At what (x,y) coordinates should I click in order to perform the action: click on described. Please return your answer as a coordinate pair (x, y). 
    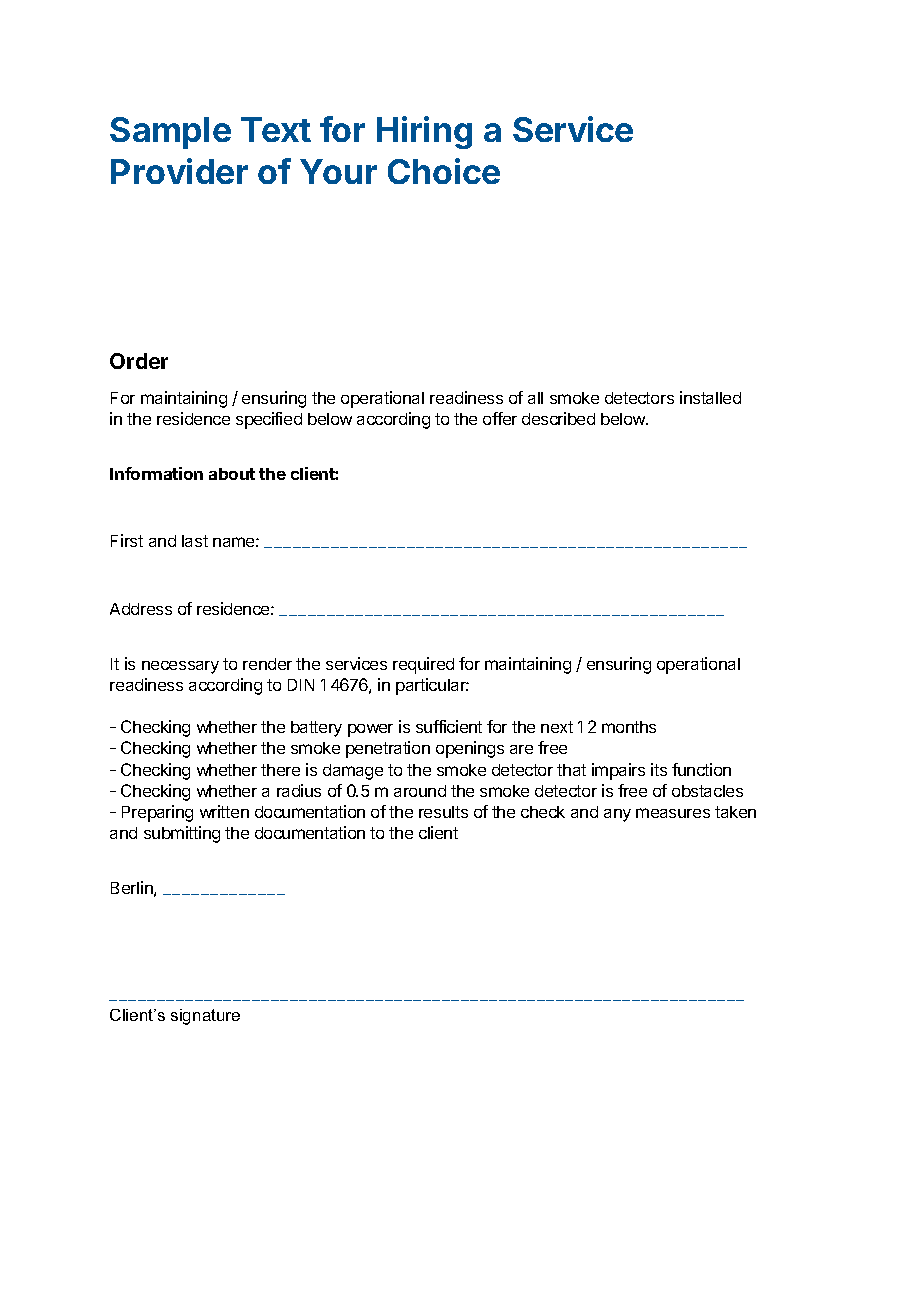
    Looking at the image, I should click on (558, 418).
